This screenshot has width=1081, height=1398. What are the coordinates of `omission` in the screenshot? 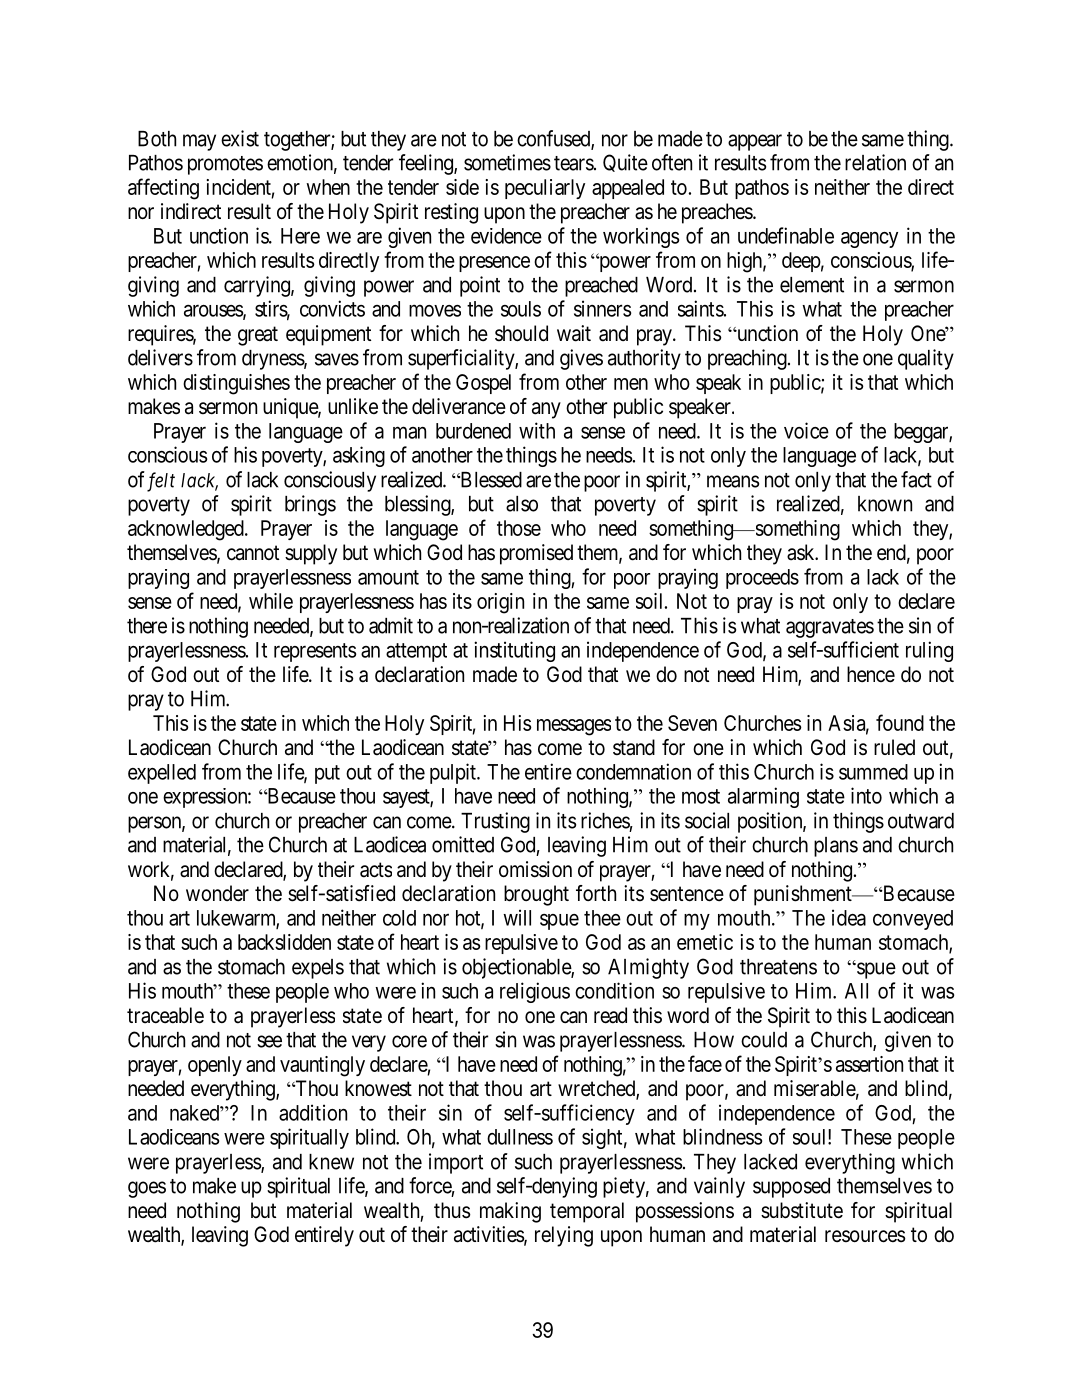 It's located at (535, 869).
